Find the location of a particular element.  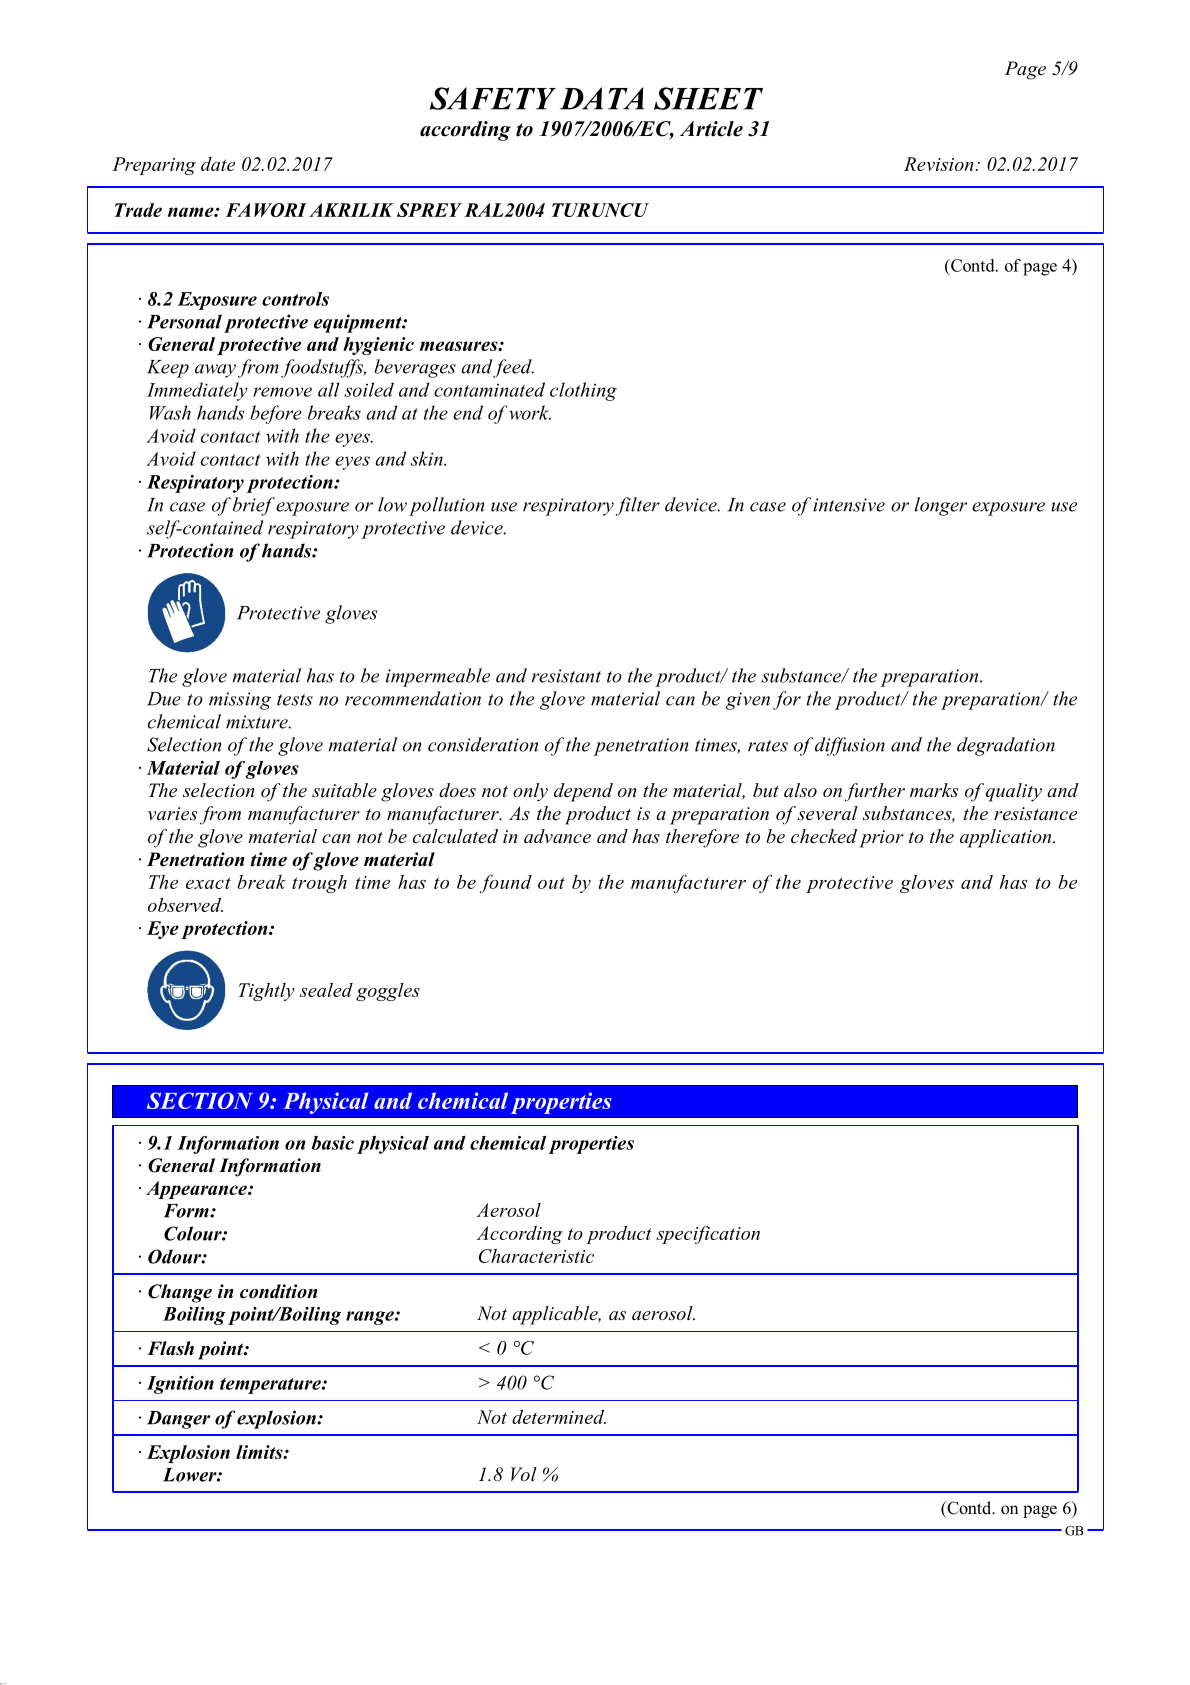

varies is located at coordinates (173, 813).
